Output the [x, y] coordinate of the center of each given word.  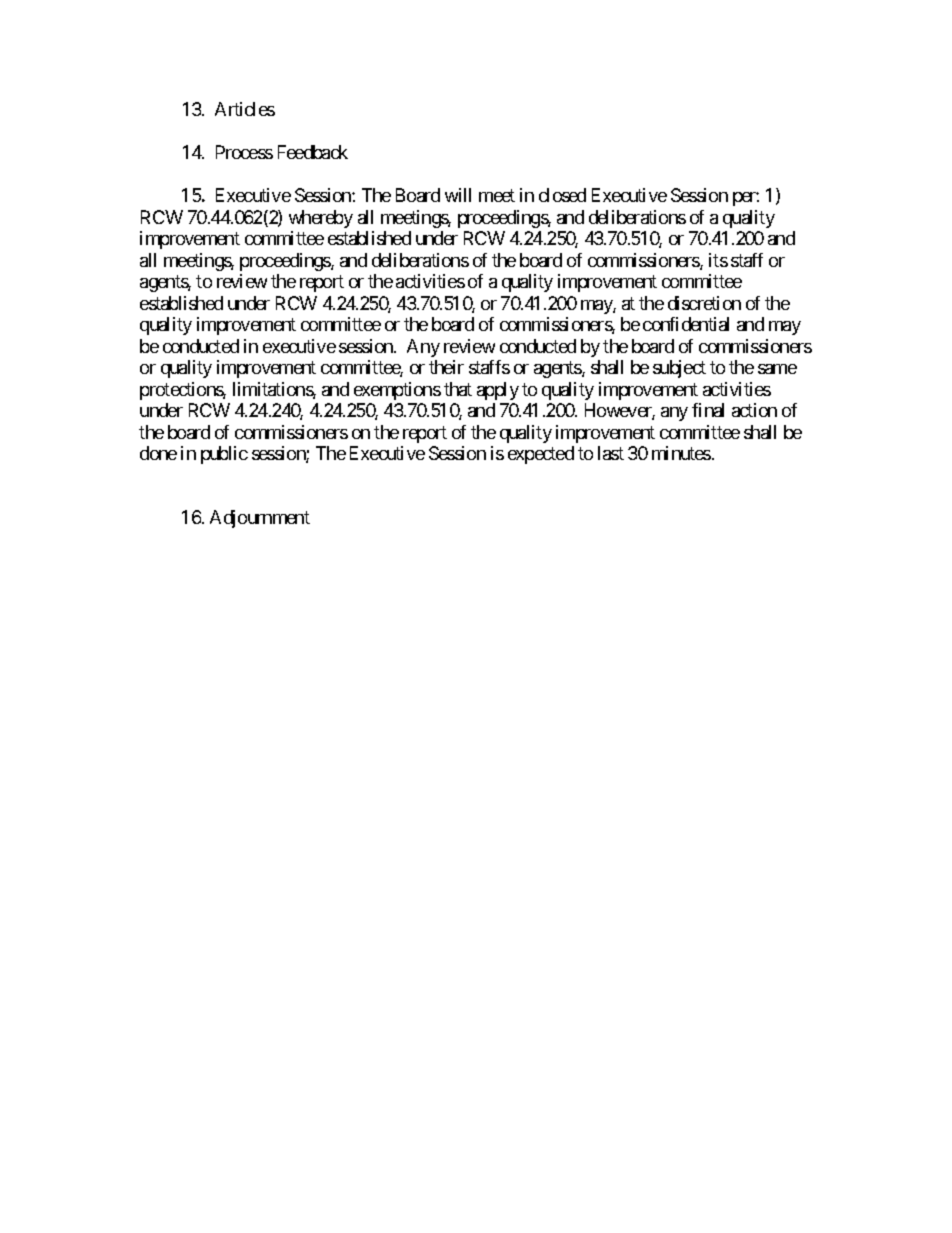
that [458, 389]
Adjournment [260, 519]
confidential [686, 324]
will [458, 195]
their [446, 367]
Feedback [313, 152]
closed [562, 195]
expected [541, 455]
